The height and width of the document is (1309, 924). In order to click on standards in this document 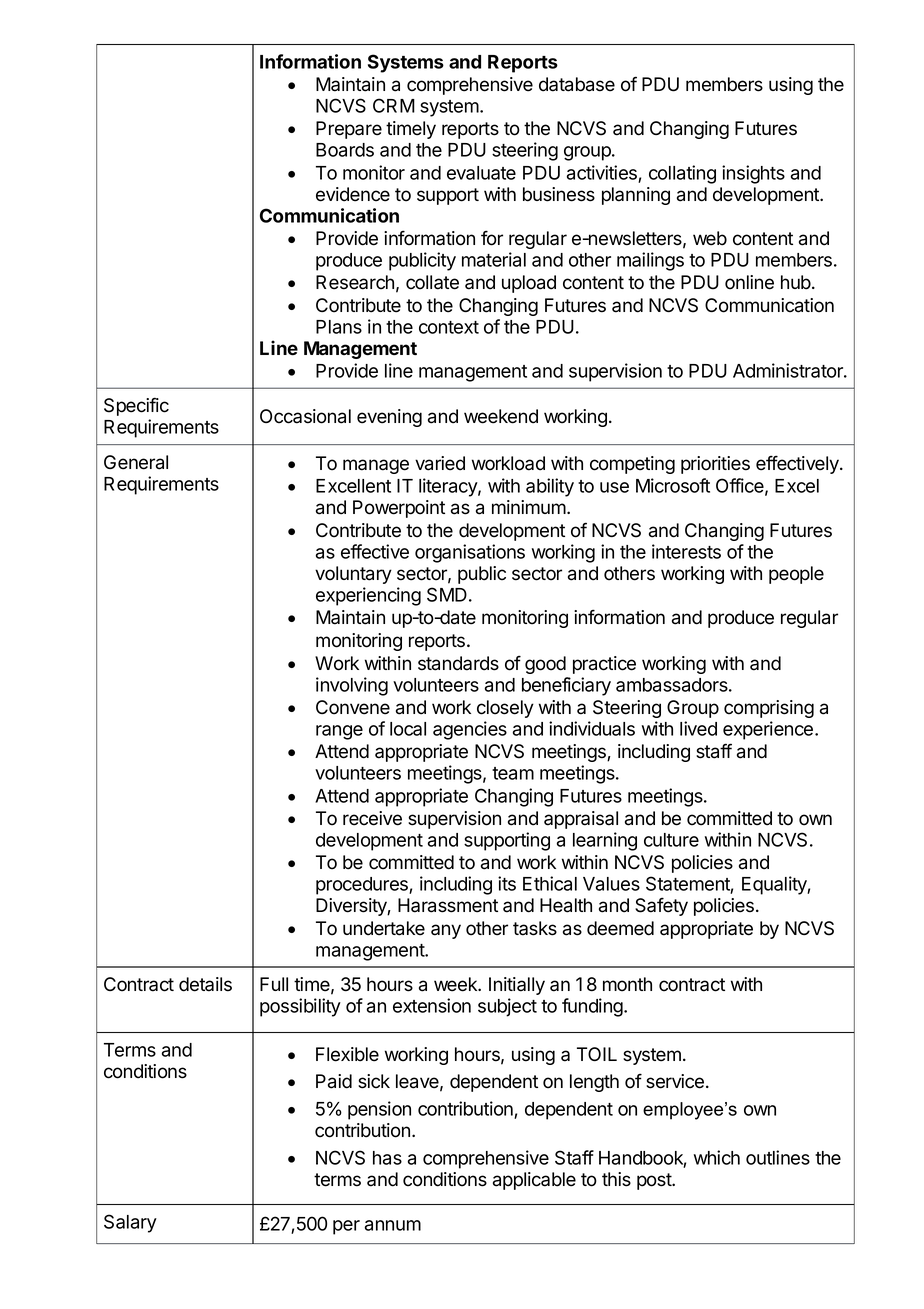, I will do `click(458, 663)`.
